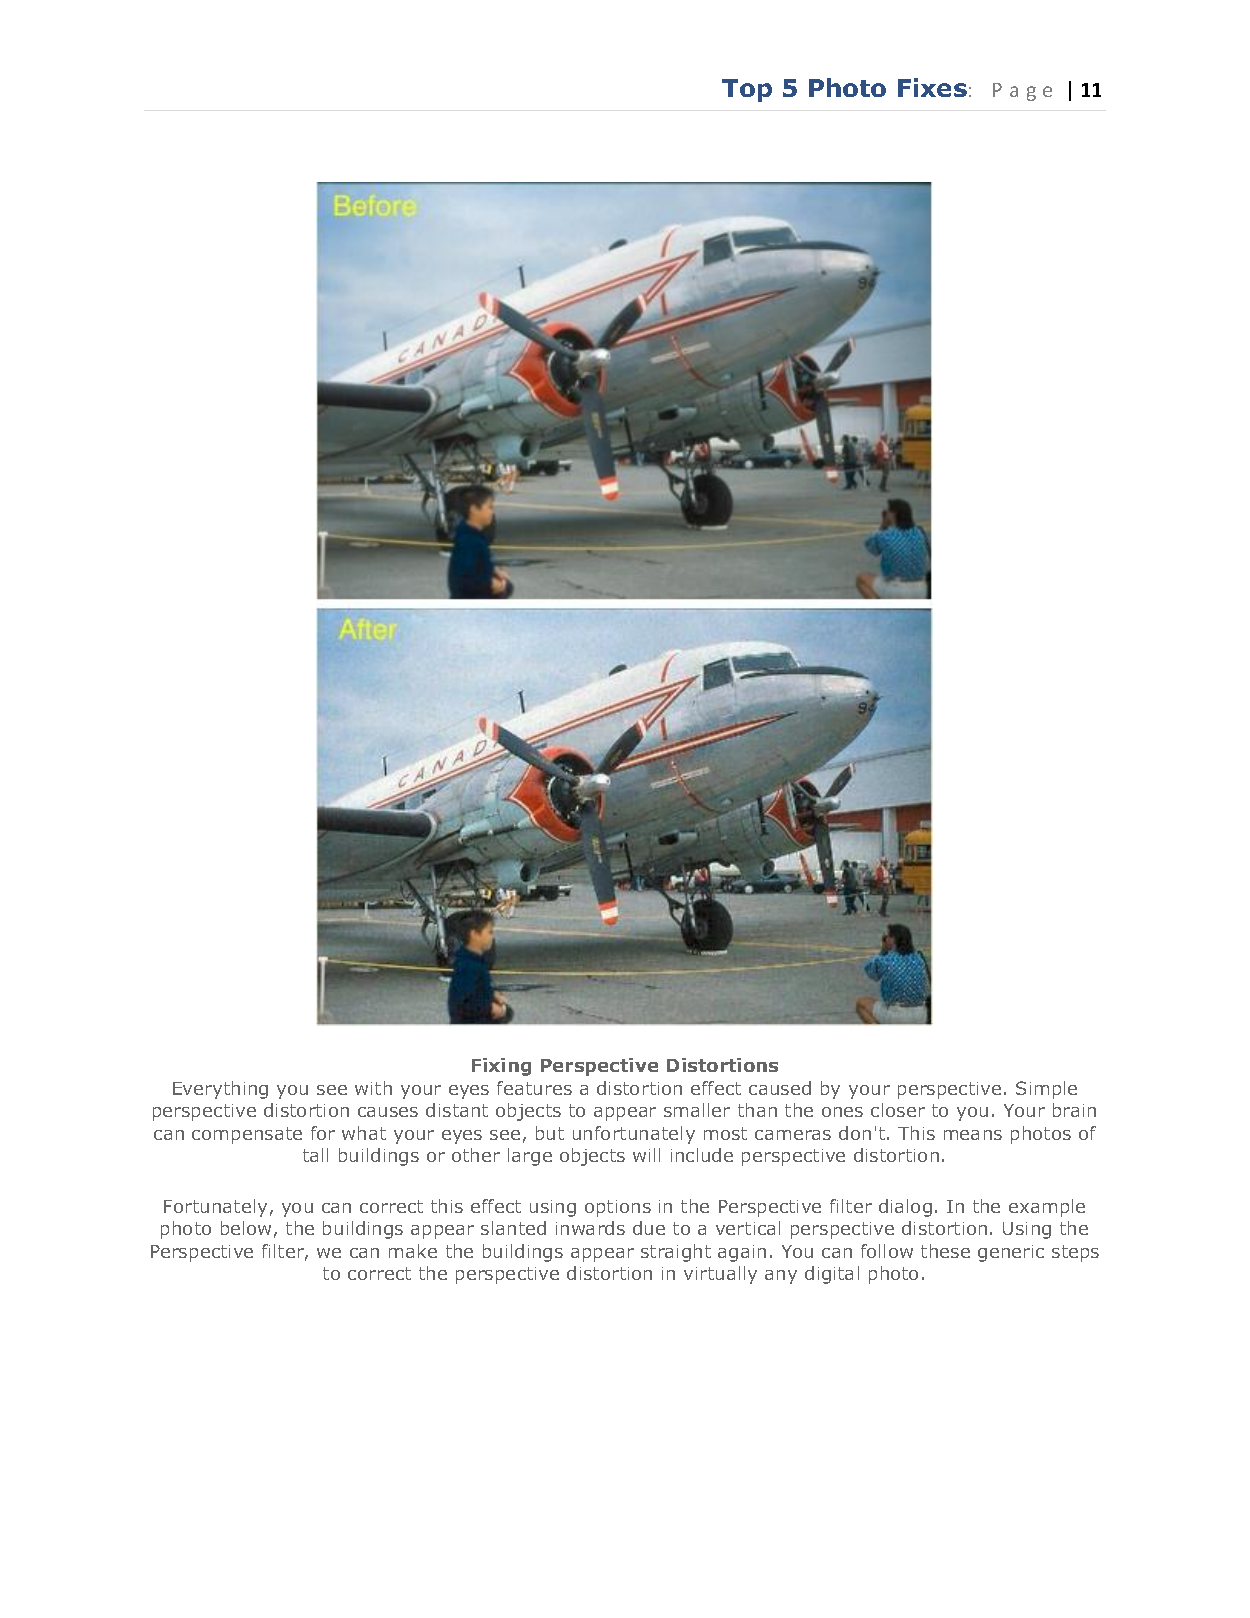 The image size is (1250, 1618). Describe the element at coordinates (697, 1110) in the page. I see `smaller` at that location.
